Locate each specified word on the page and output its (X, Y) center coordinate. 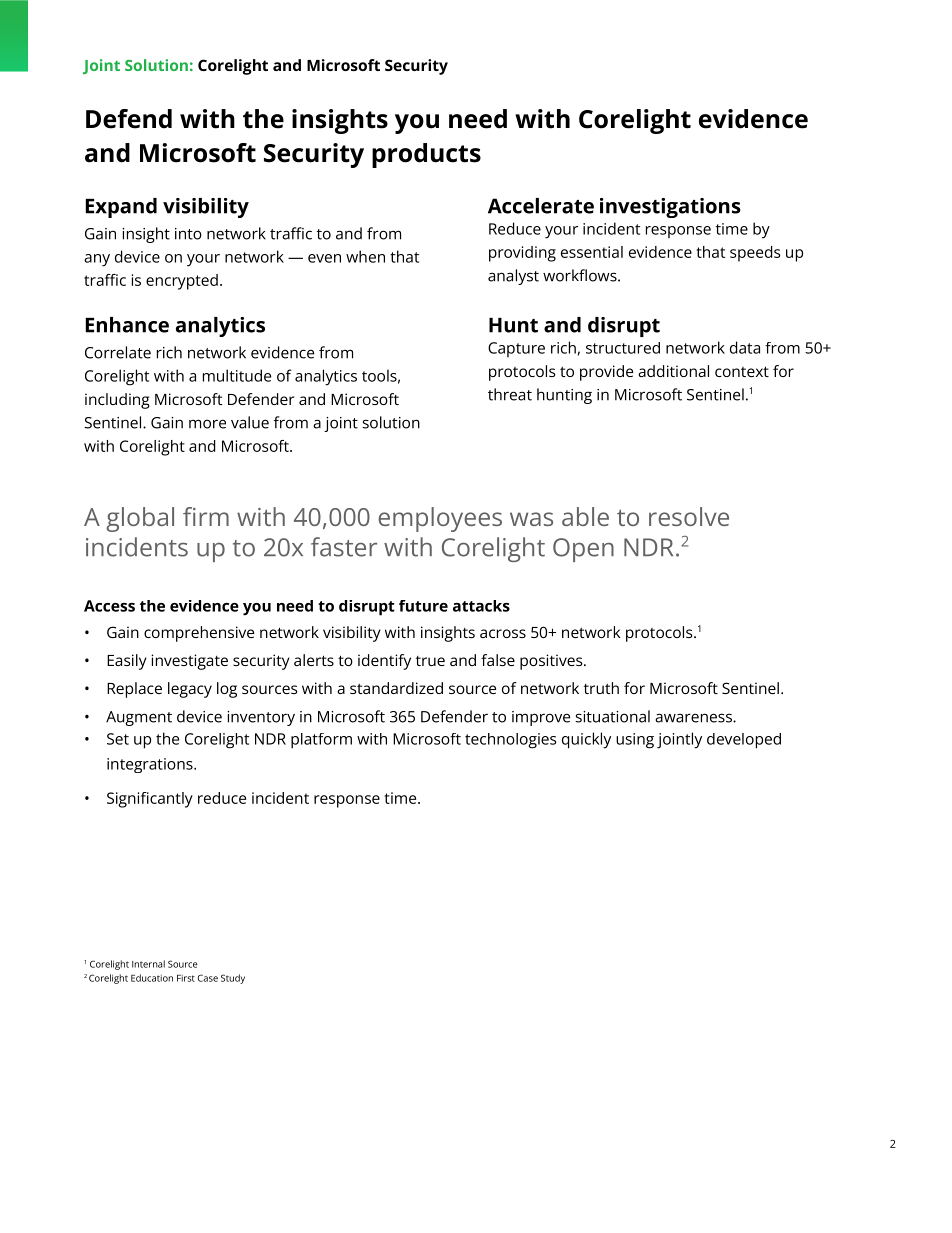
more (207, 424)
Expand (121, 208)
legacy (190, 690)
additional (673, 371)
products (426, 155)
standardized (396, 688)
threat (510, 394)
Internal (148, 964)
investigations (670, 208)
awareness (694, 718)
